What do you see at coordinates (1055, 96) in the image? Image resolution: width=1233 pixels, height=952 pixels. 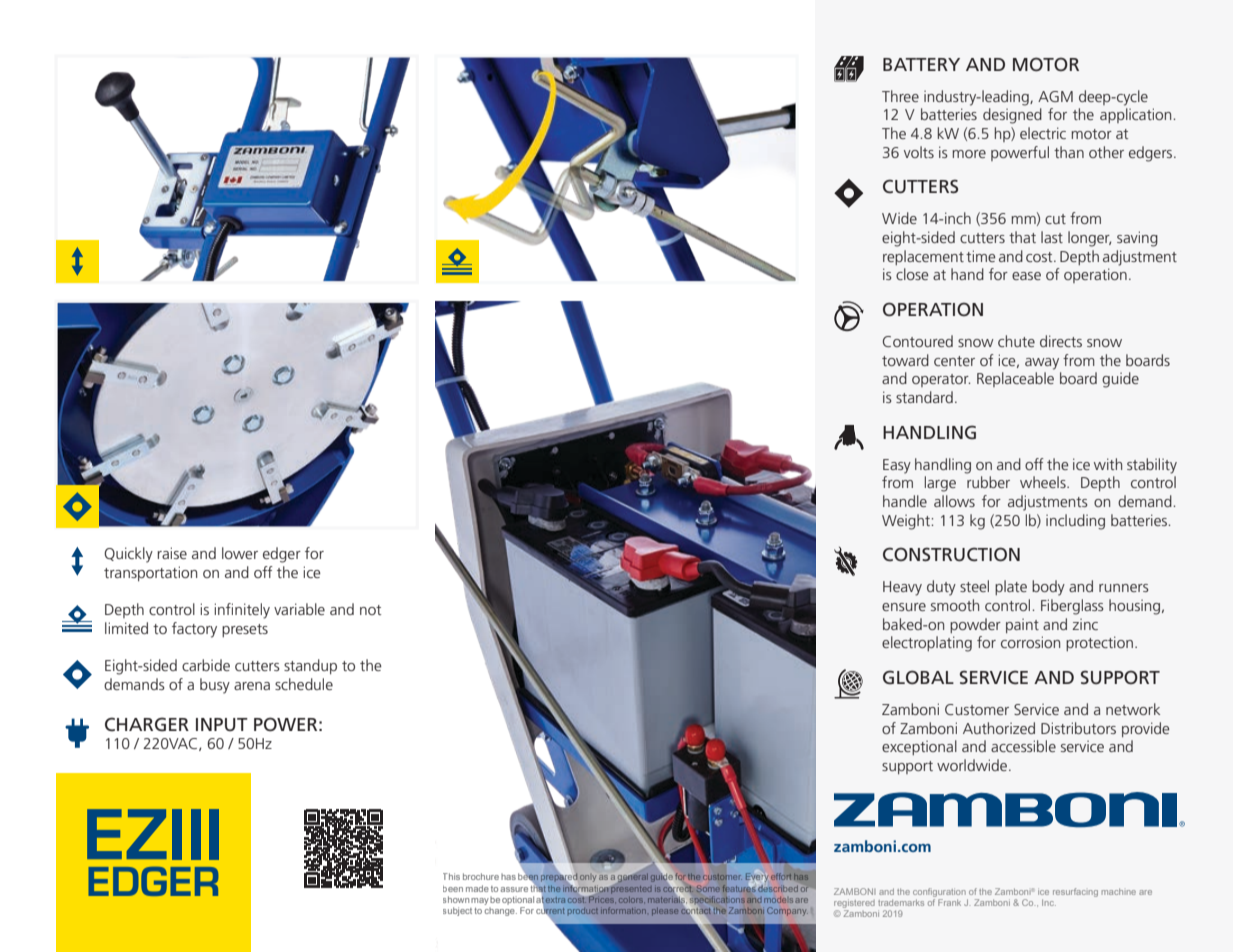 I see `AGM` at bounding box center [1055, 96].
